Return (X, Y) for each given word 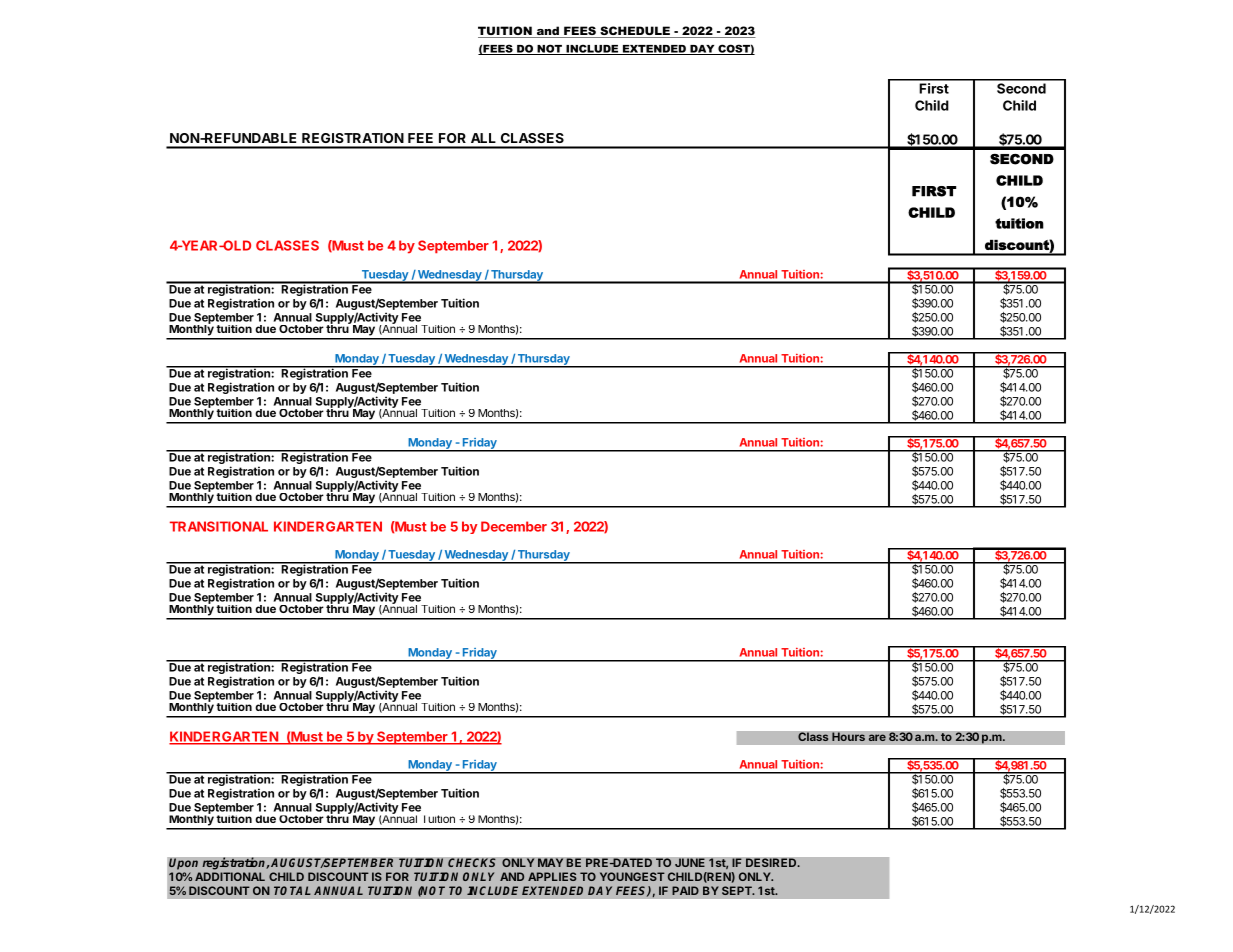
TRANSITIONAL (219, 526)
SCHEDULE (635, 32)
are (877, 737)
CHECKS (472, 863)
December (514, 526)
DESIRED (772, 862)
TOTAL (292, 890)
